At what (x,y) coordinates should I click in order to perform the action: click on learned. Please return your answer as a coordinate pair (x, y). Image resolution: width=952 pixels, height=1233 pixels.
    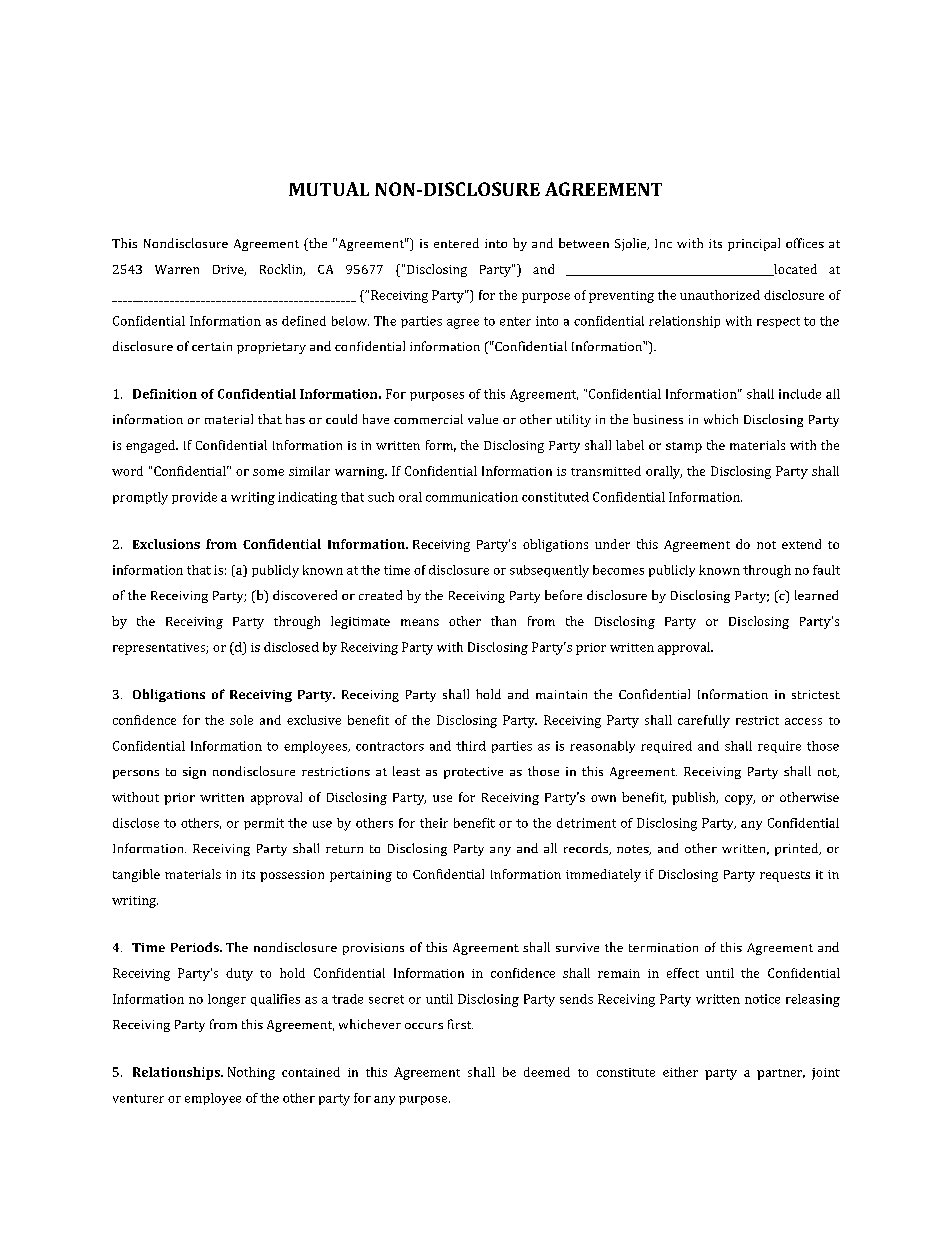
    Looking at the image, I should click on (816, 595).
